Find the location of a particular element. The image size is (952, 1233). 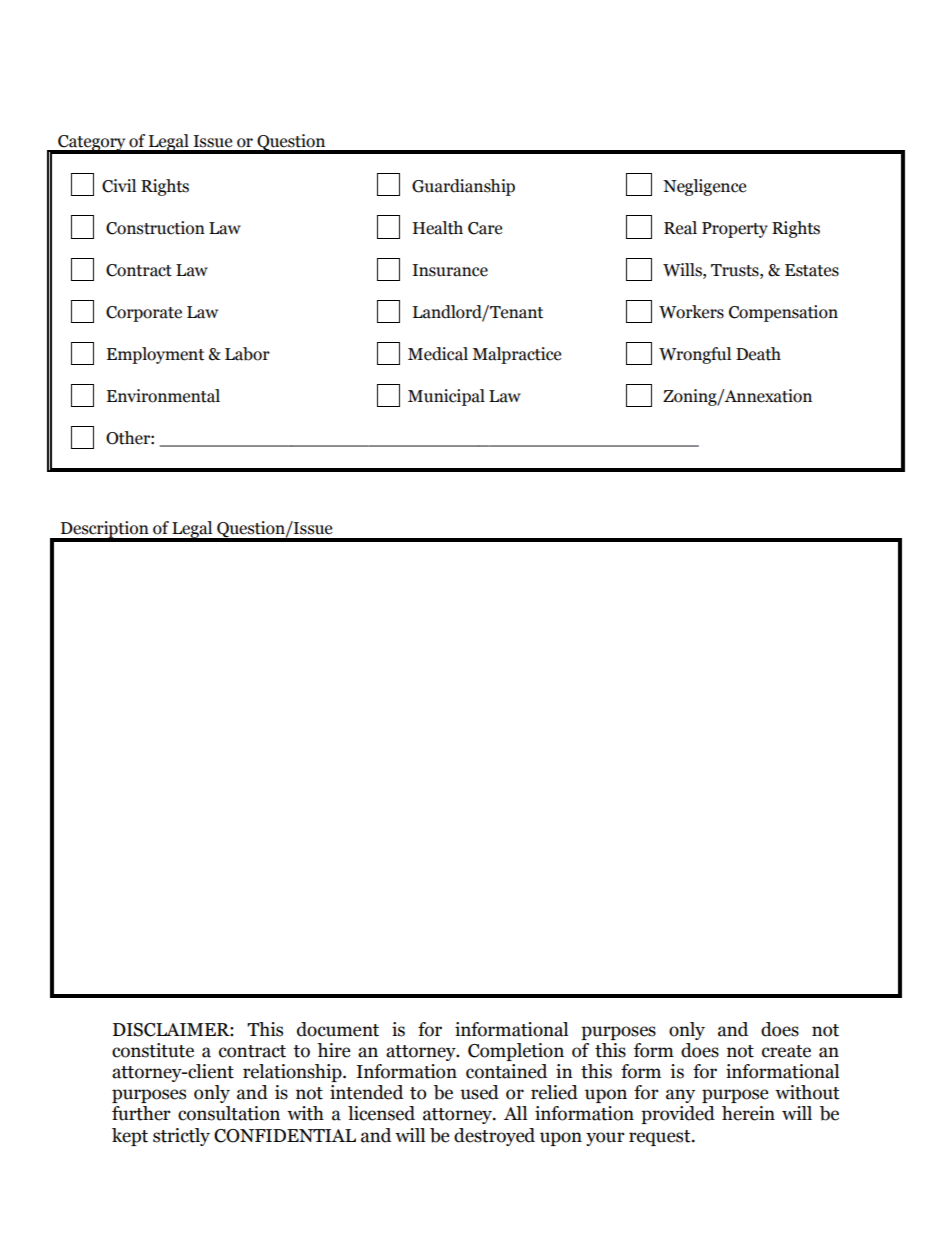

document is located at coordinates (338, 1029).
